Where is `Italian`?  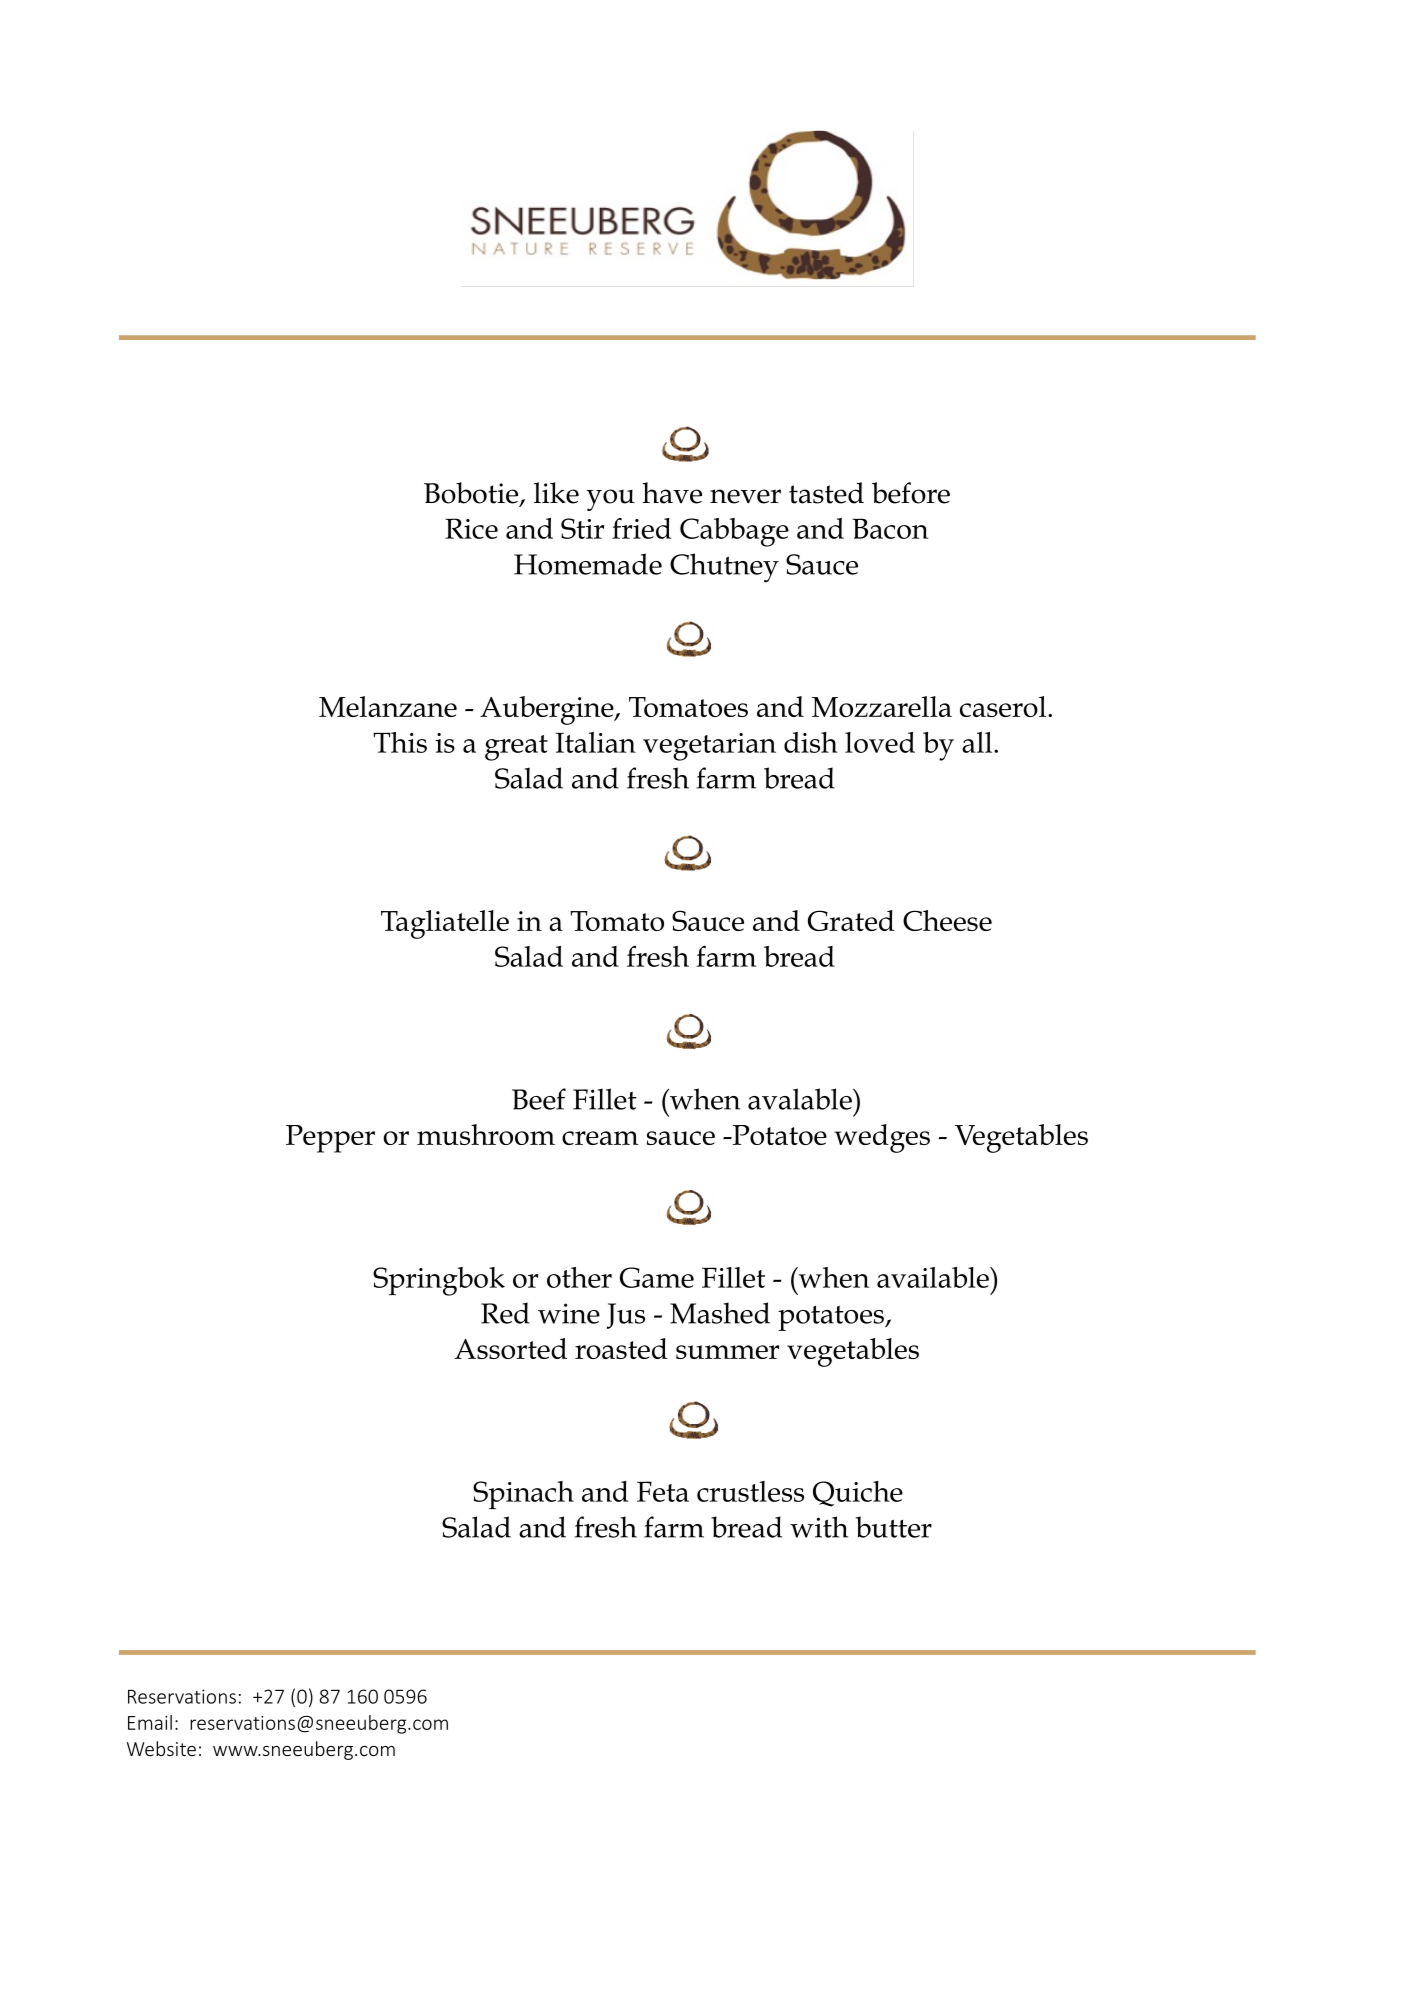 Italian is located at coordinates (596, 742).
